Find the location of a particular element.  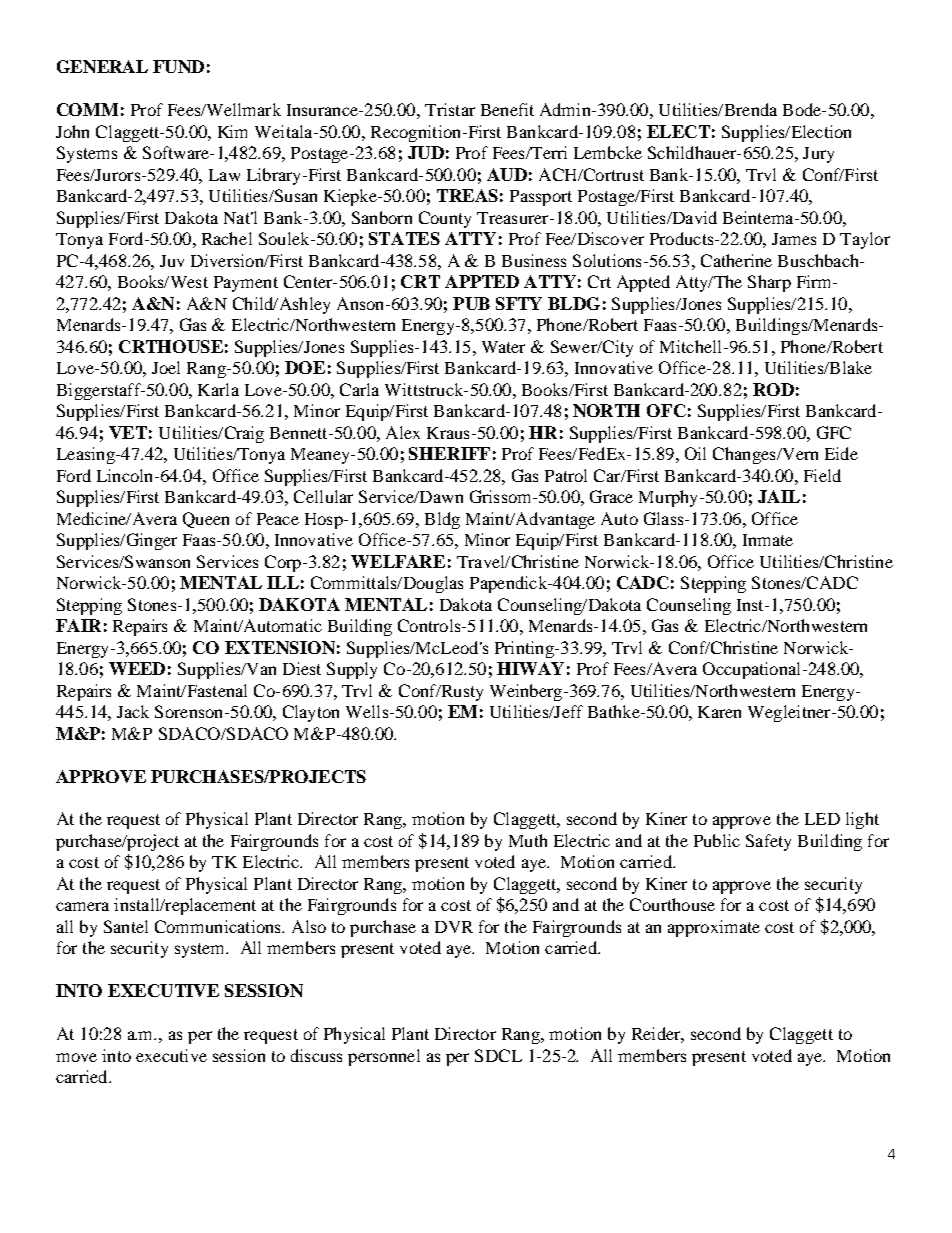

Supply is located at coordinates (352, 670).
